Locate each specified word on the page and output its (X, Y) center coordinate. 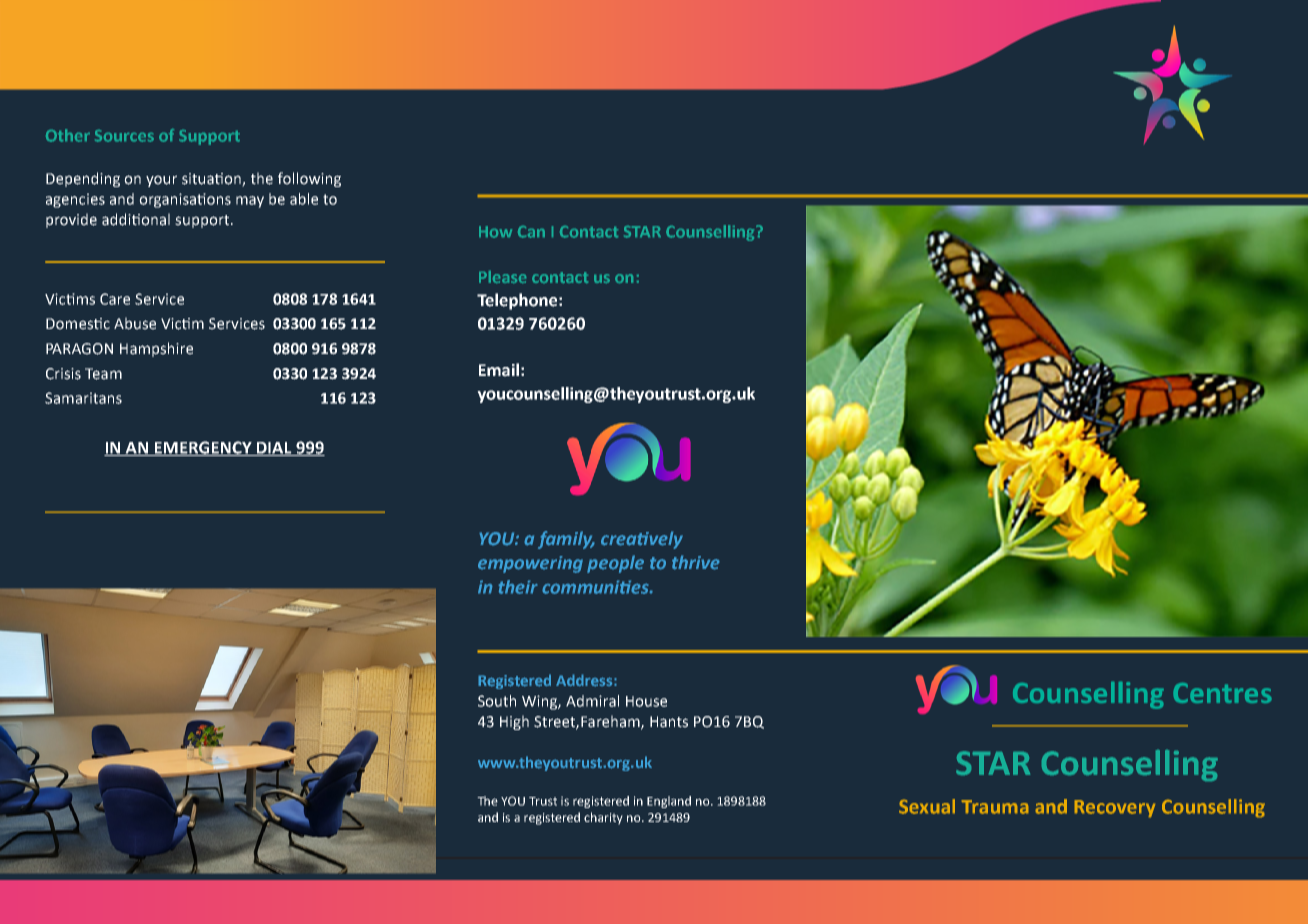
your (161, 181)
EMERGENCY (203, 448)
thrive (696, 562)
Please (502, 277)
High (514, 722)
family (566, 540)
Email (499, 370)
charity (603, 818)
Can (531, 232)
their (518, 587)
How (495, 232)
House (646, 701)
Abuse (135, 323)
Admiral (592, 701)
